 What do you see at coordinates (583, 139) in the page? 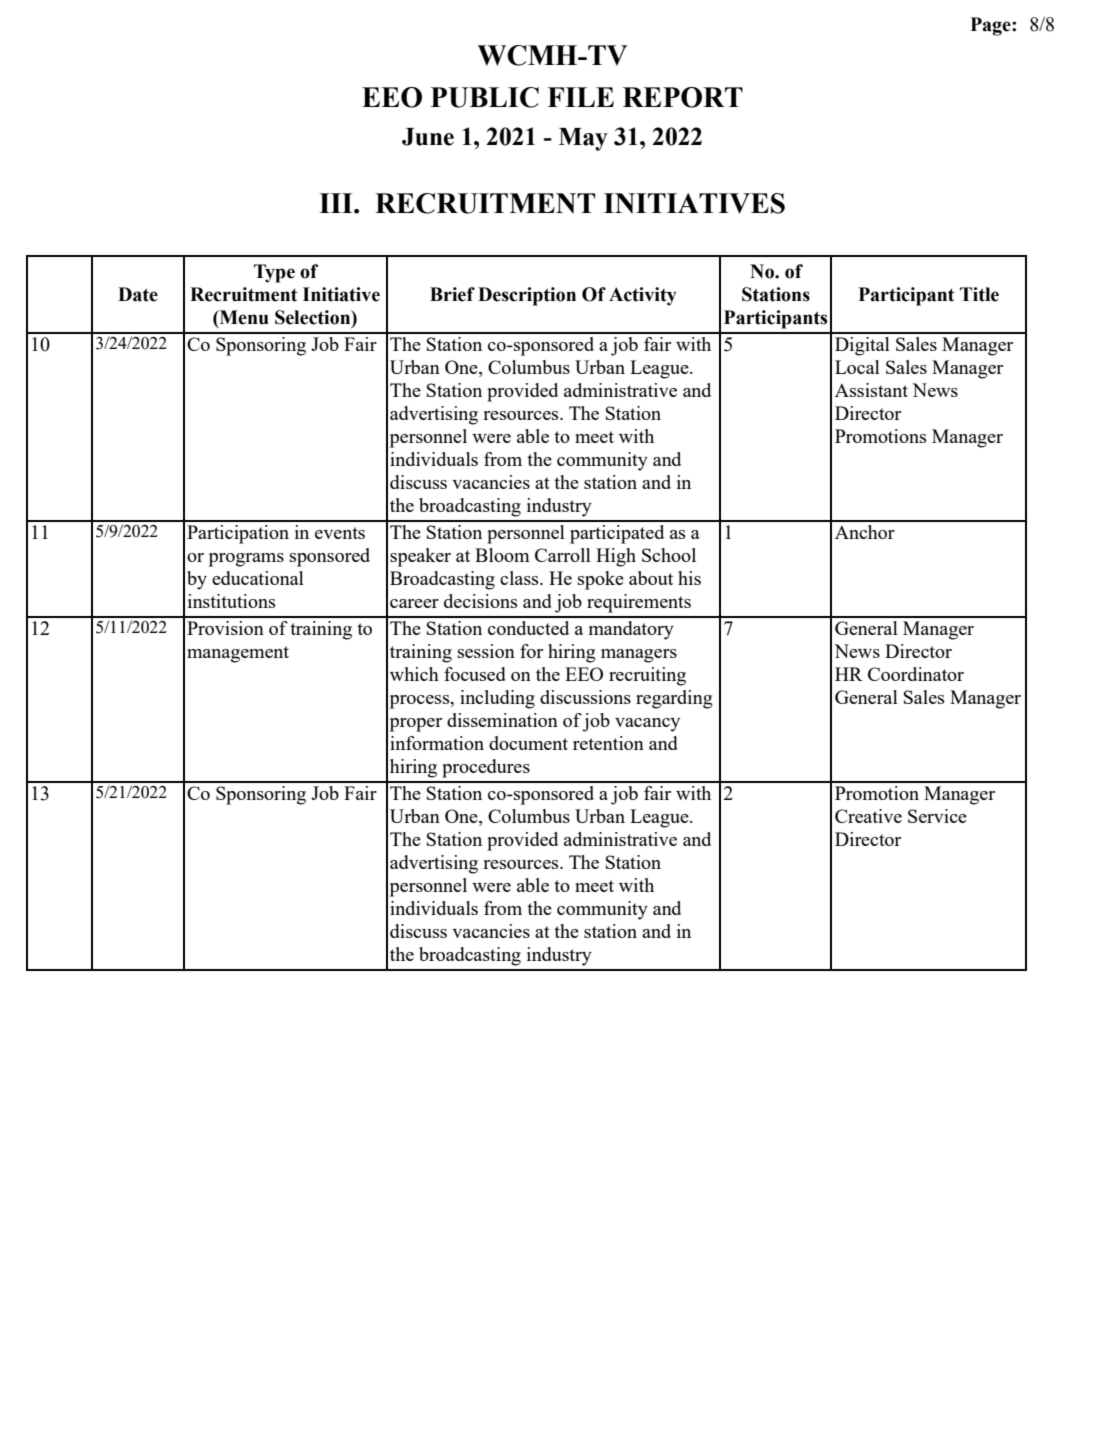
I see `May` at bounding box center [583, 139].
